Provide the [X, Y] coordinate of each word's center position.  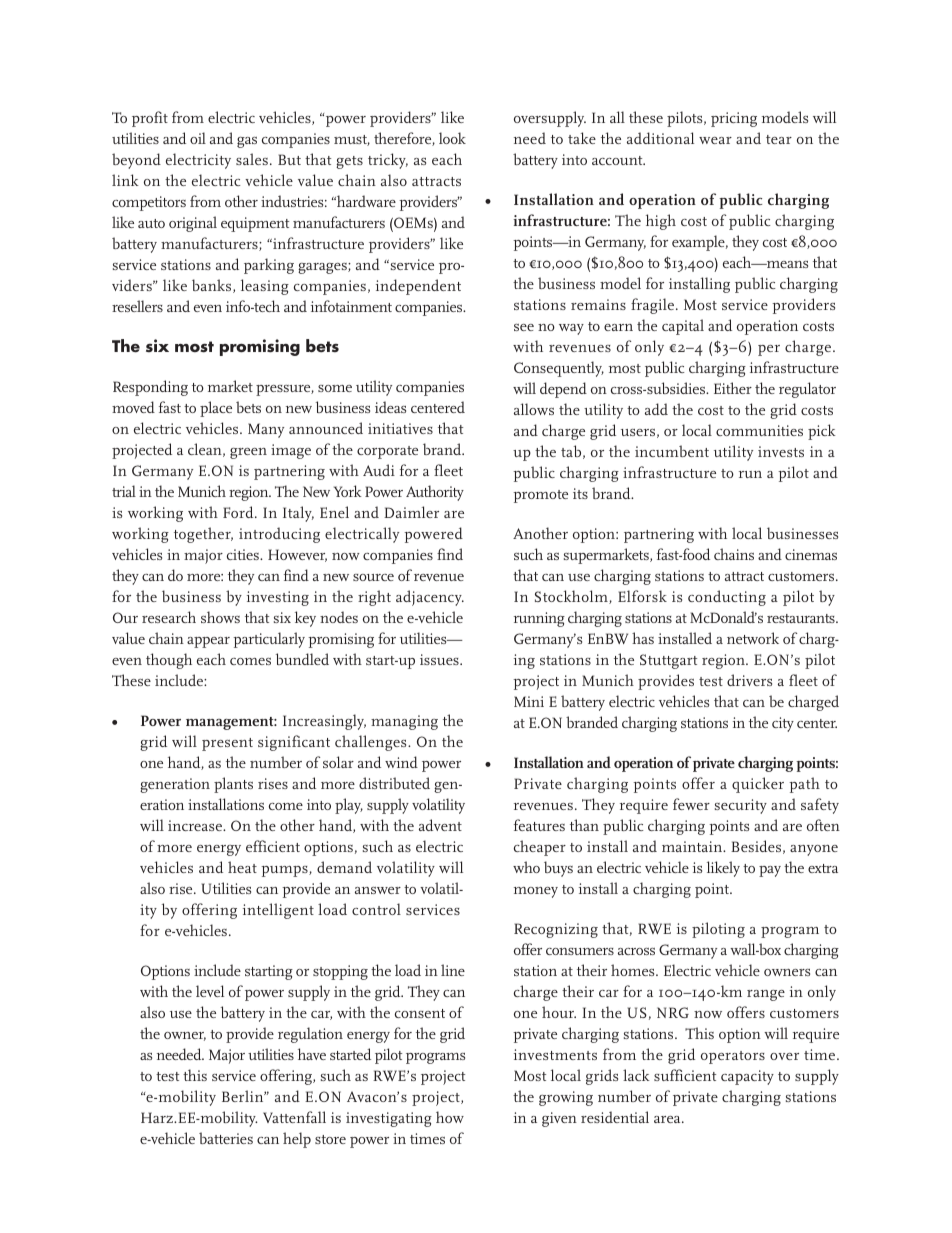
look [452, 138]
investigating [389, 1119]
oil [198, 138]
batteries [226, 1138]
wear [715, 140]
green [248, 453]
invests [781, 451]
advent [440, 825]
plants [233, 785]
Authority [435, 493]
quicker [758, 785]
